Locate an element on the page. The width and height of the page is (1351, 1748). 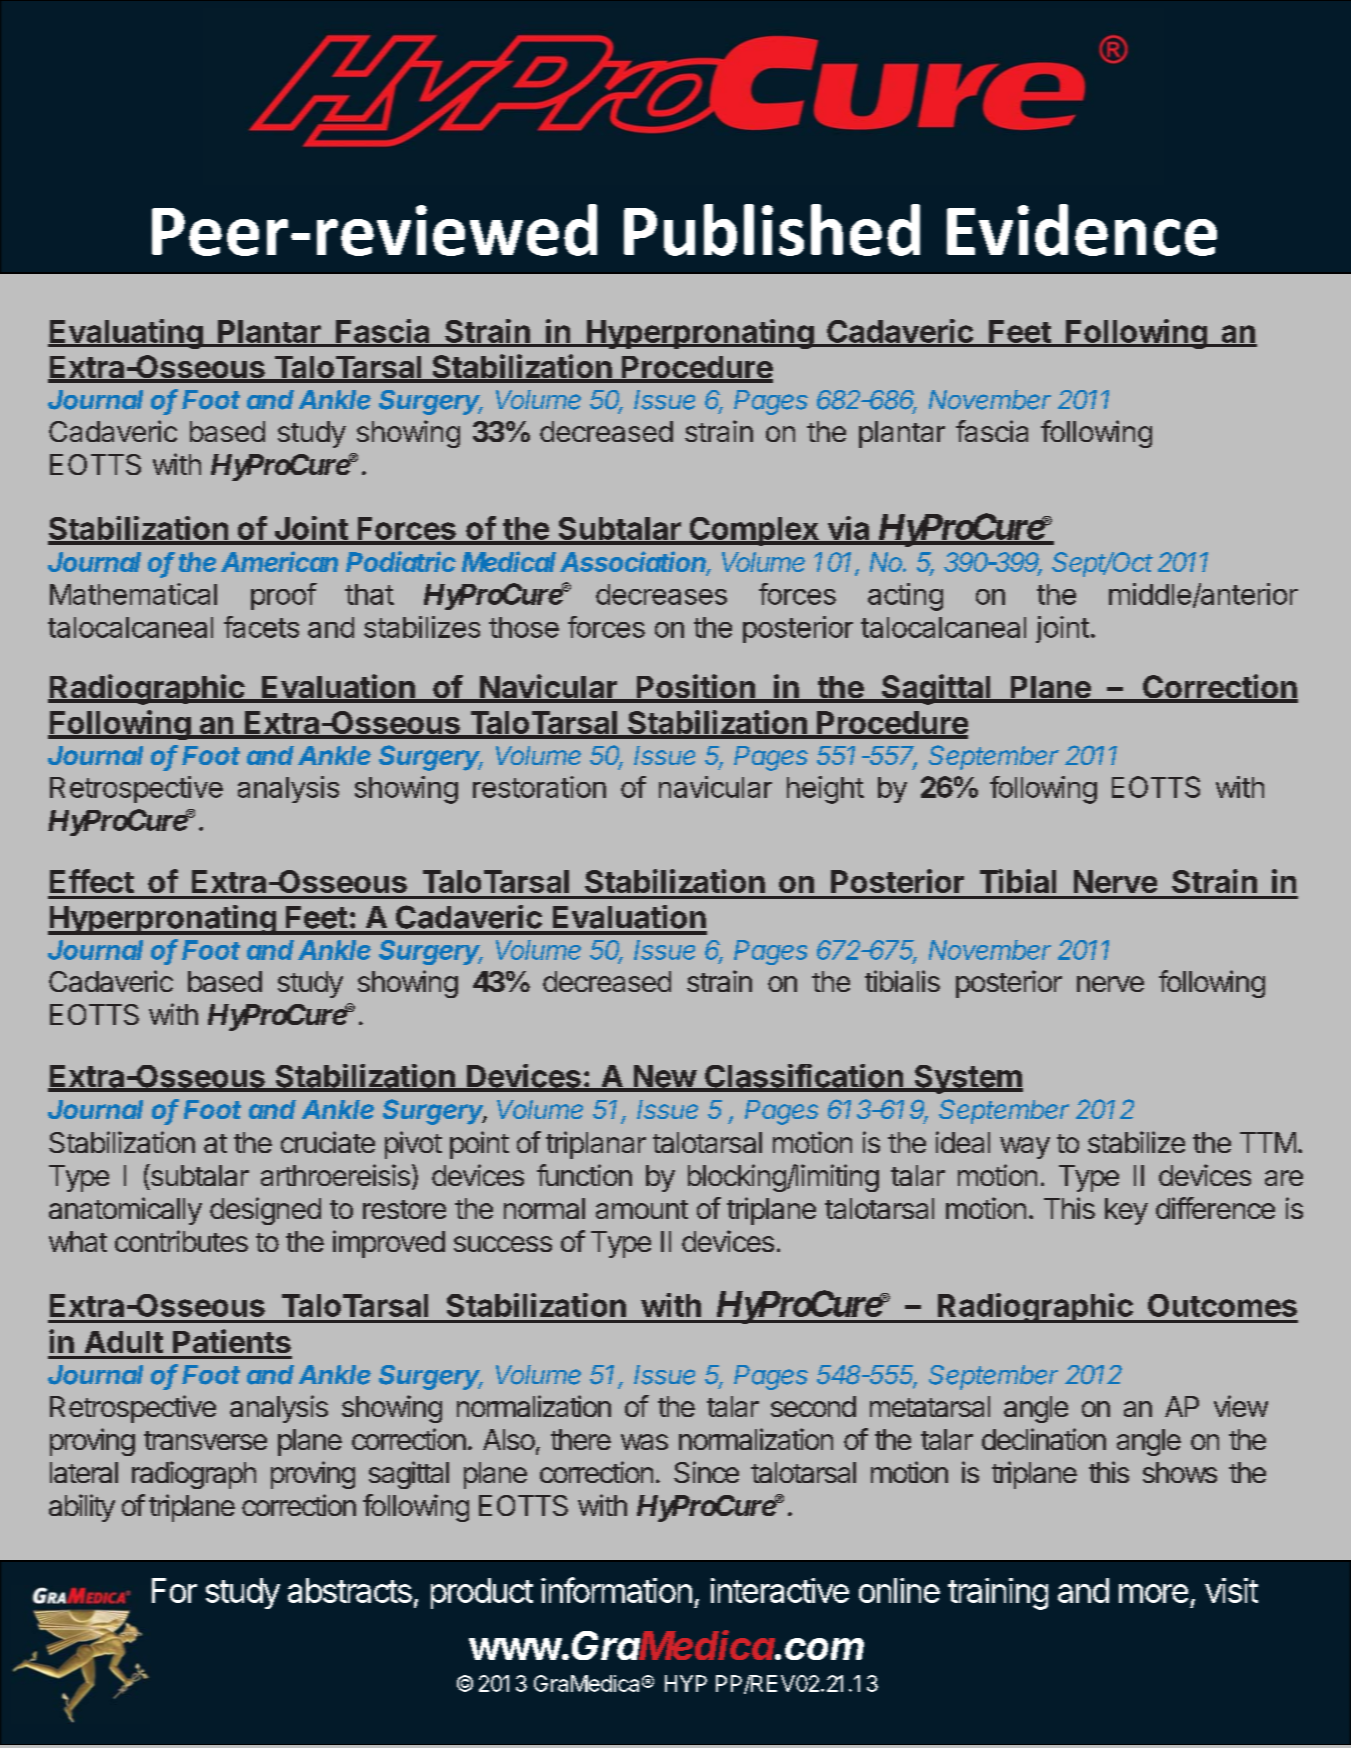
Published is located at coordinates (772, 230).
